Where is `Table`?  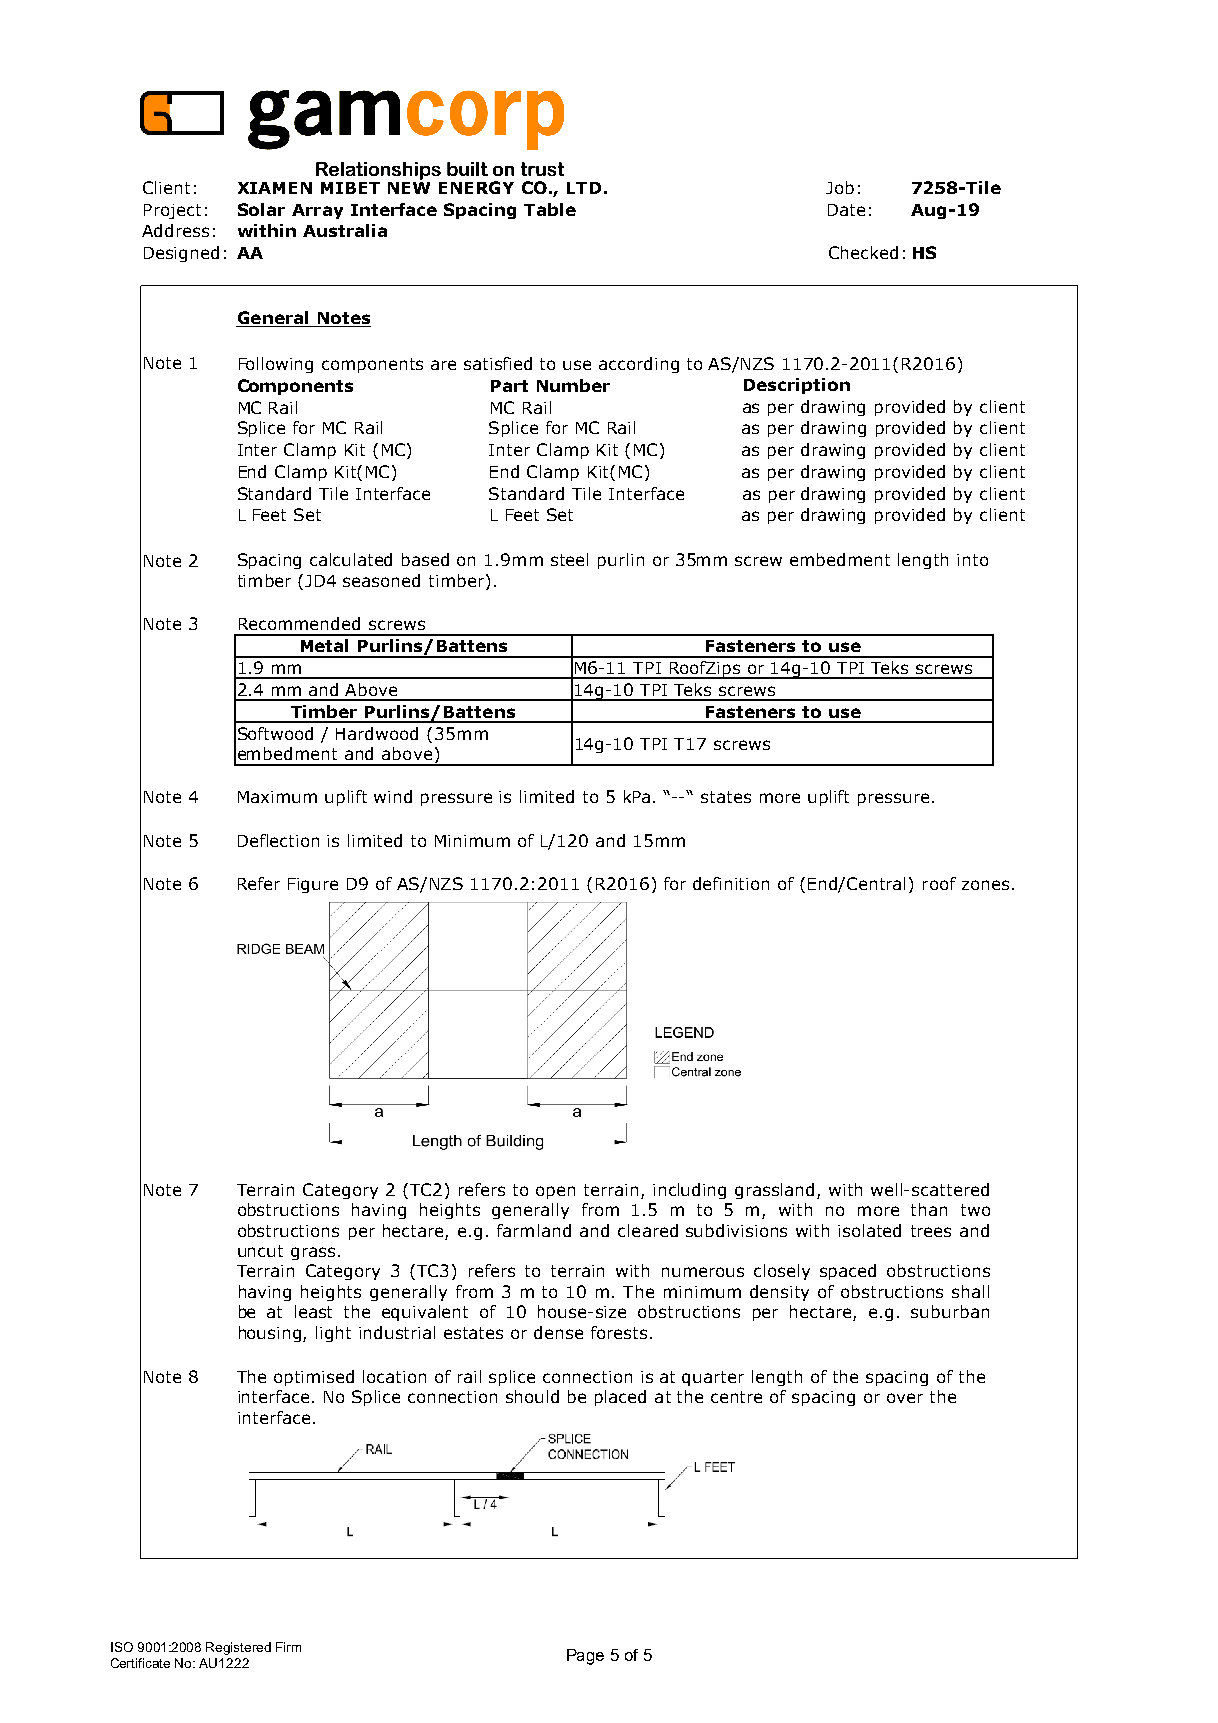
Table is located at coordinates (550, 209).
